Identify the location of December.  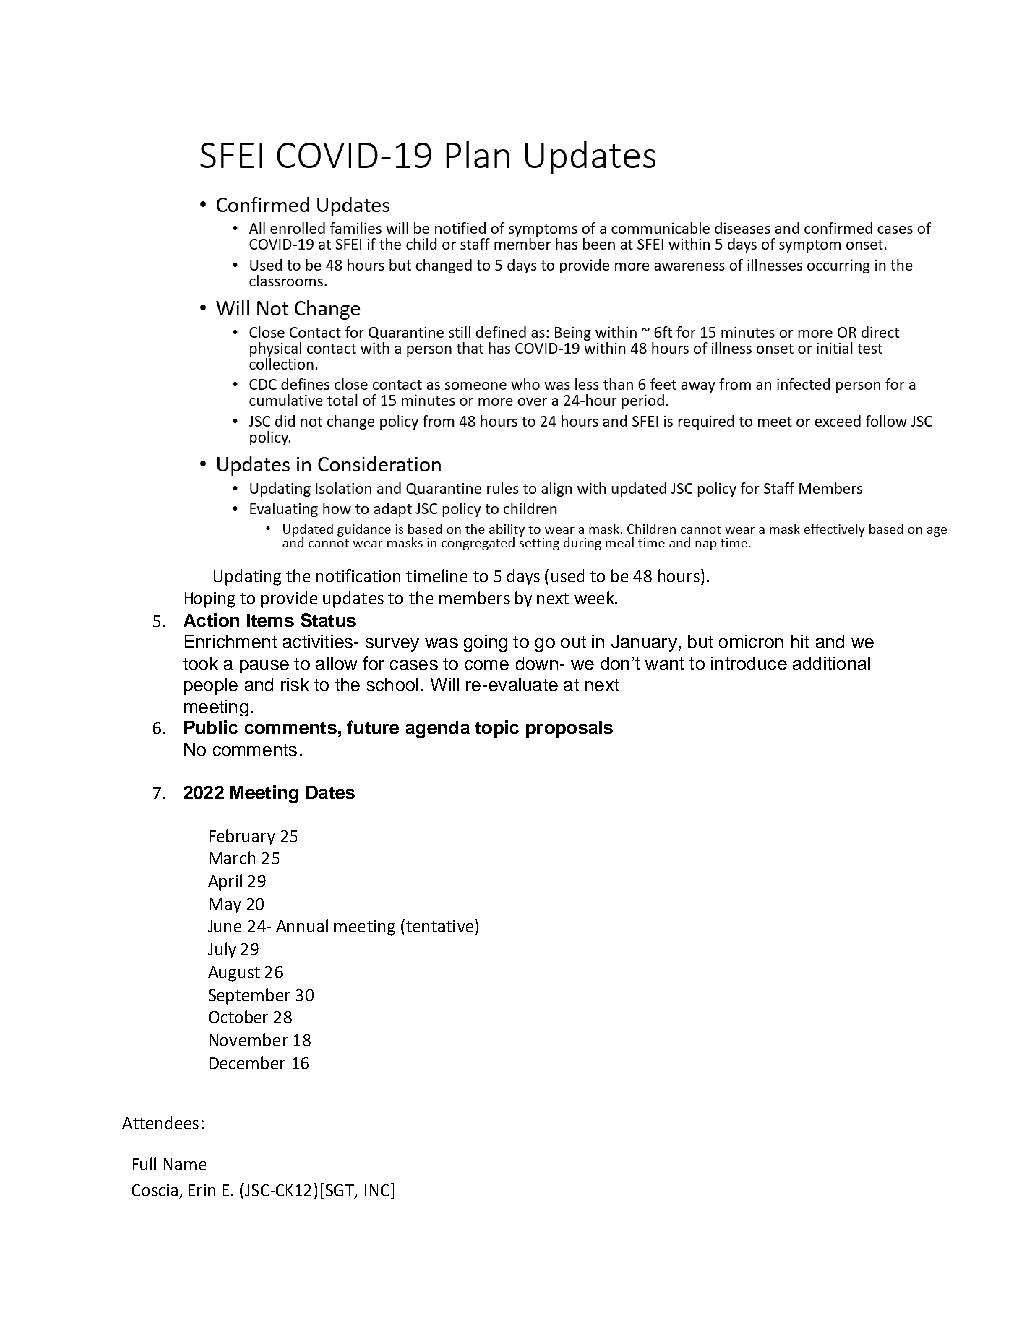
(247, 1062).
